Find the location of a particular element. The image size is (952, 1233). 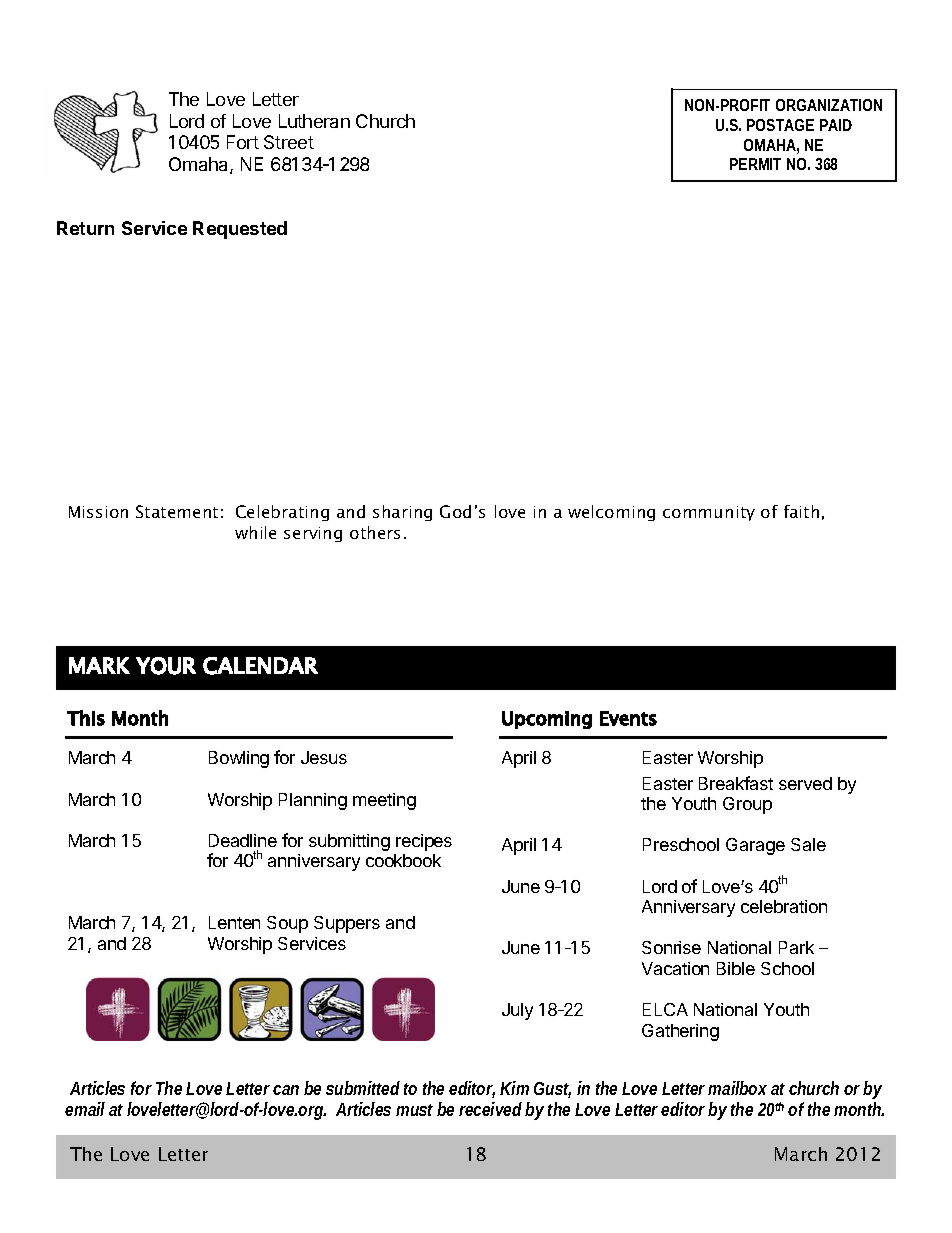

others is located at coordinates (375, 532).
